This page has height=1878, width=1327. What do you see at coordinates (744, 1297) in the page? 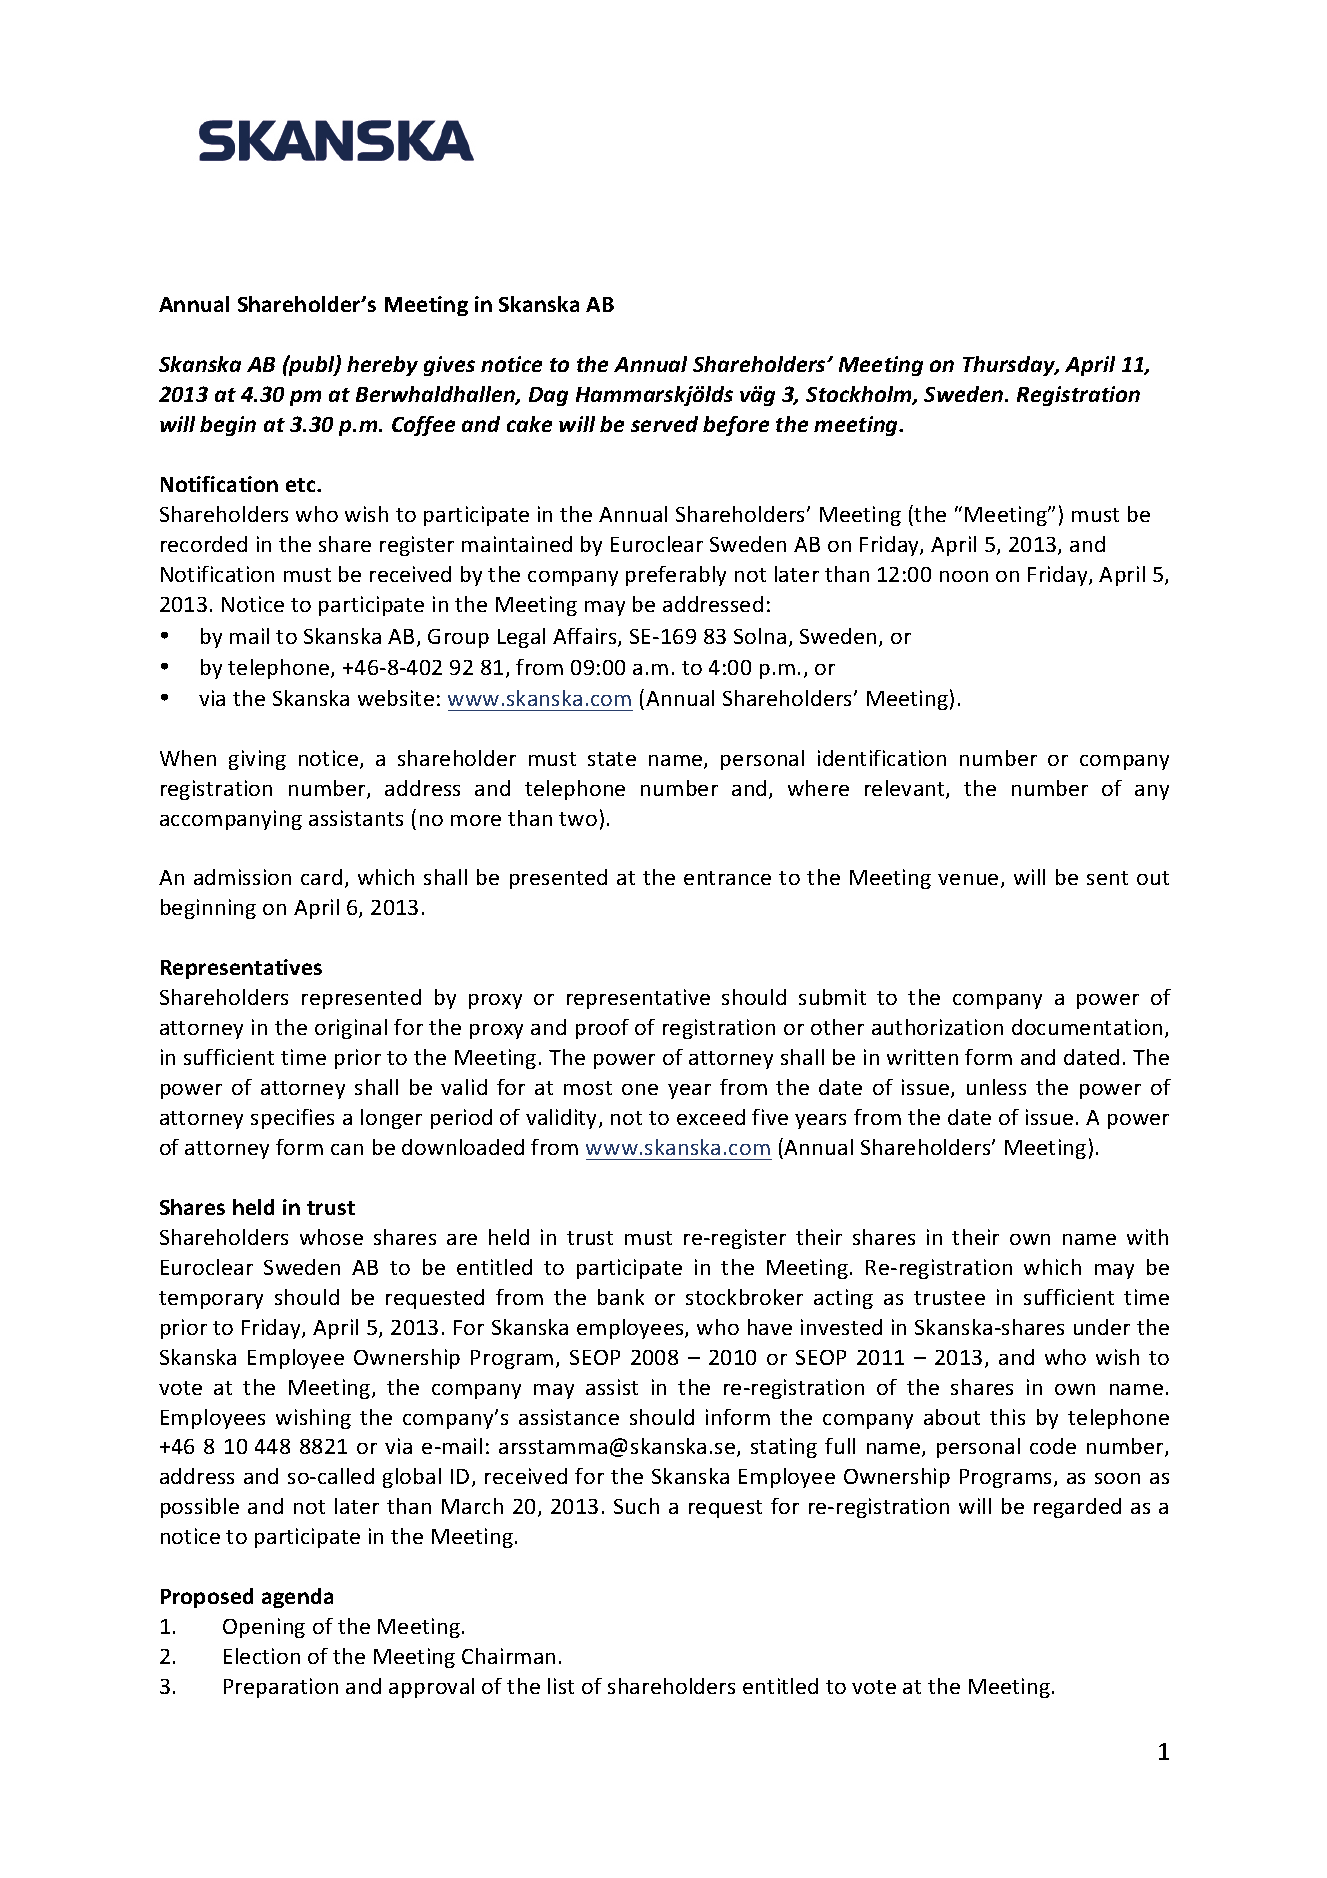
I see `stockbroker` at bounding box center [744, 1297].
